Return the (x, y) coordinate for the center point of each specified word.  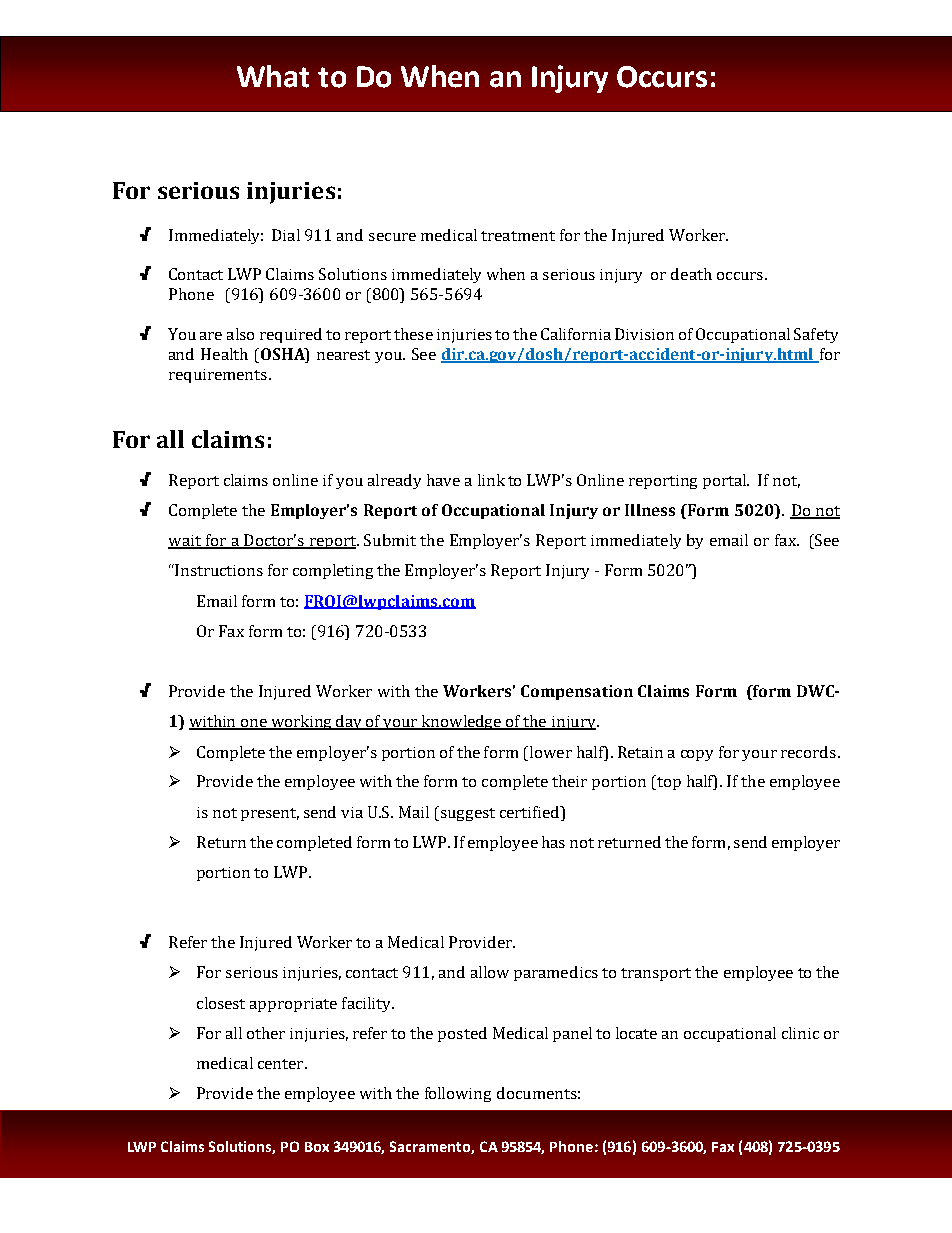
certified (531, 812)
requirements (218, 376)
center (282, 1064)
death (691, 274)
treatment (518, 236)
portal (725, 481)
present (270, 814)
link (491, 480)
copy (697, 755)
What (273, 76)
